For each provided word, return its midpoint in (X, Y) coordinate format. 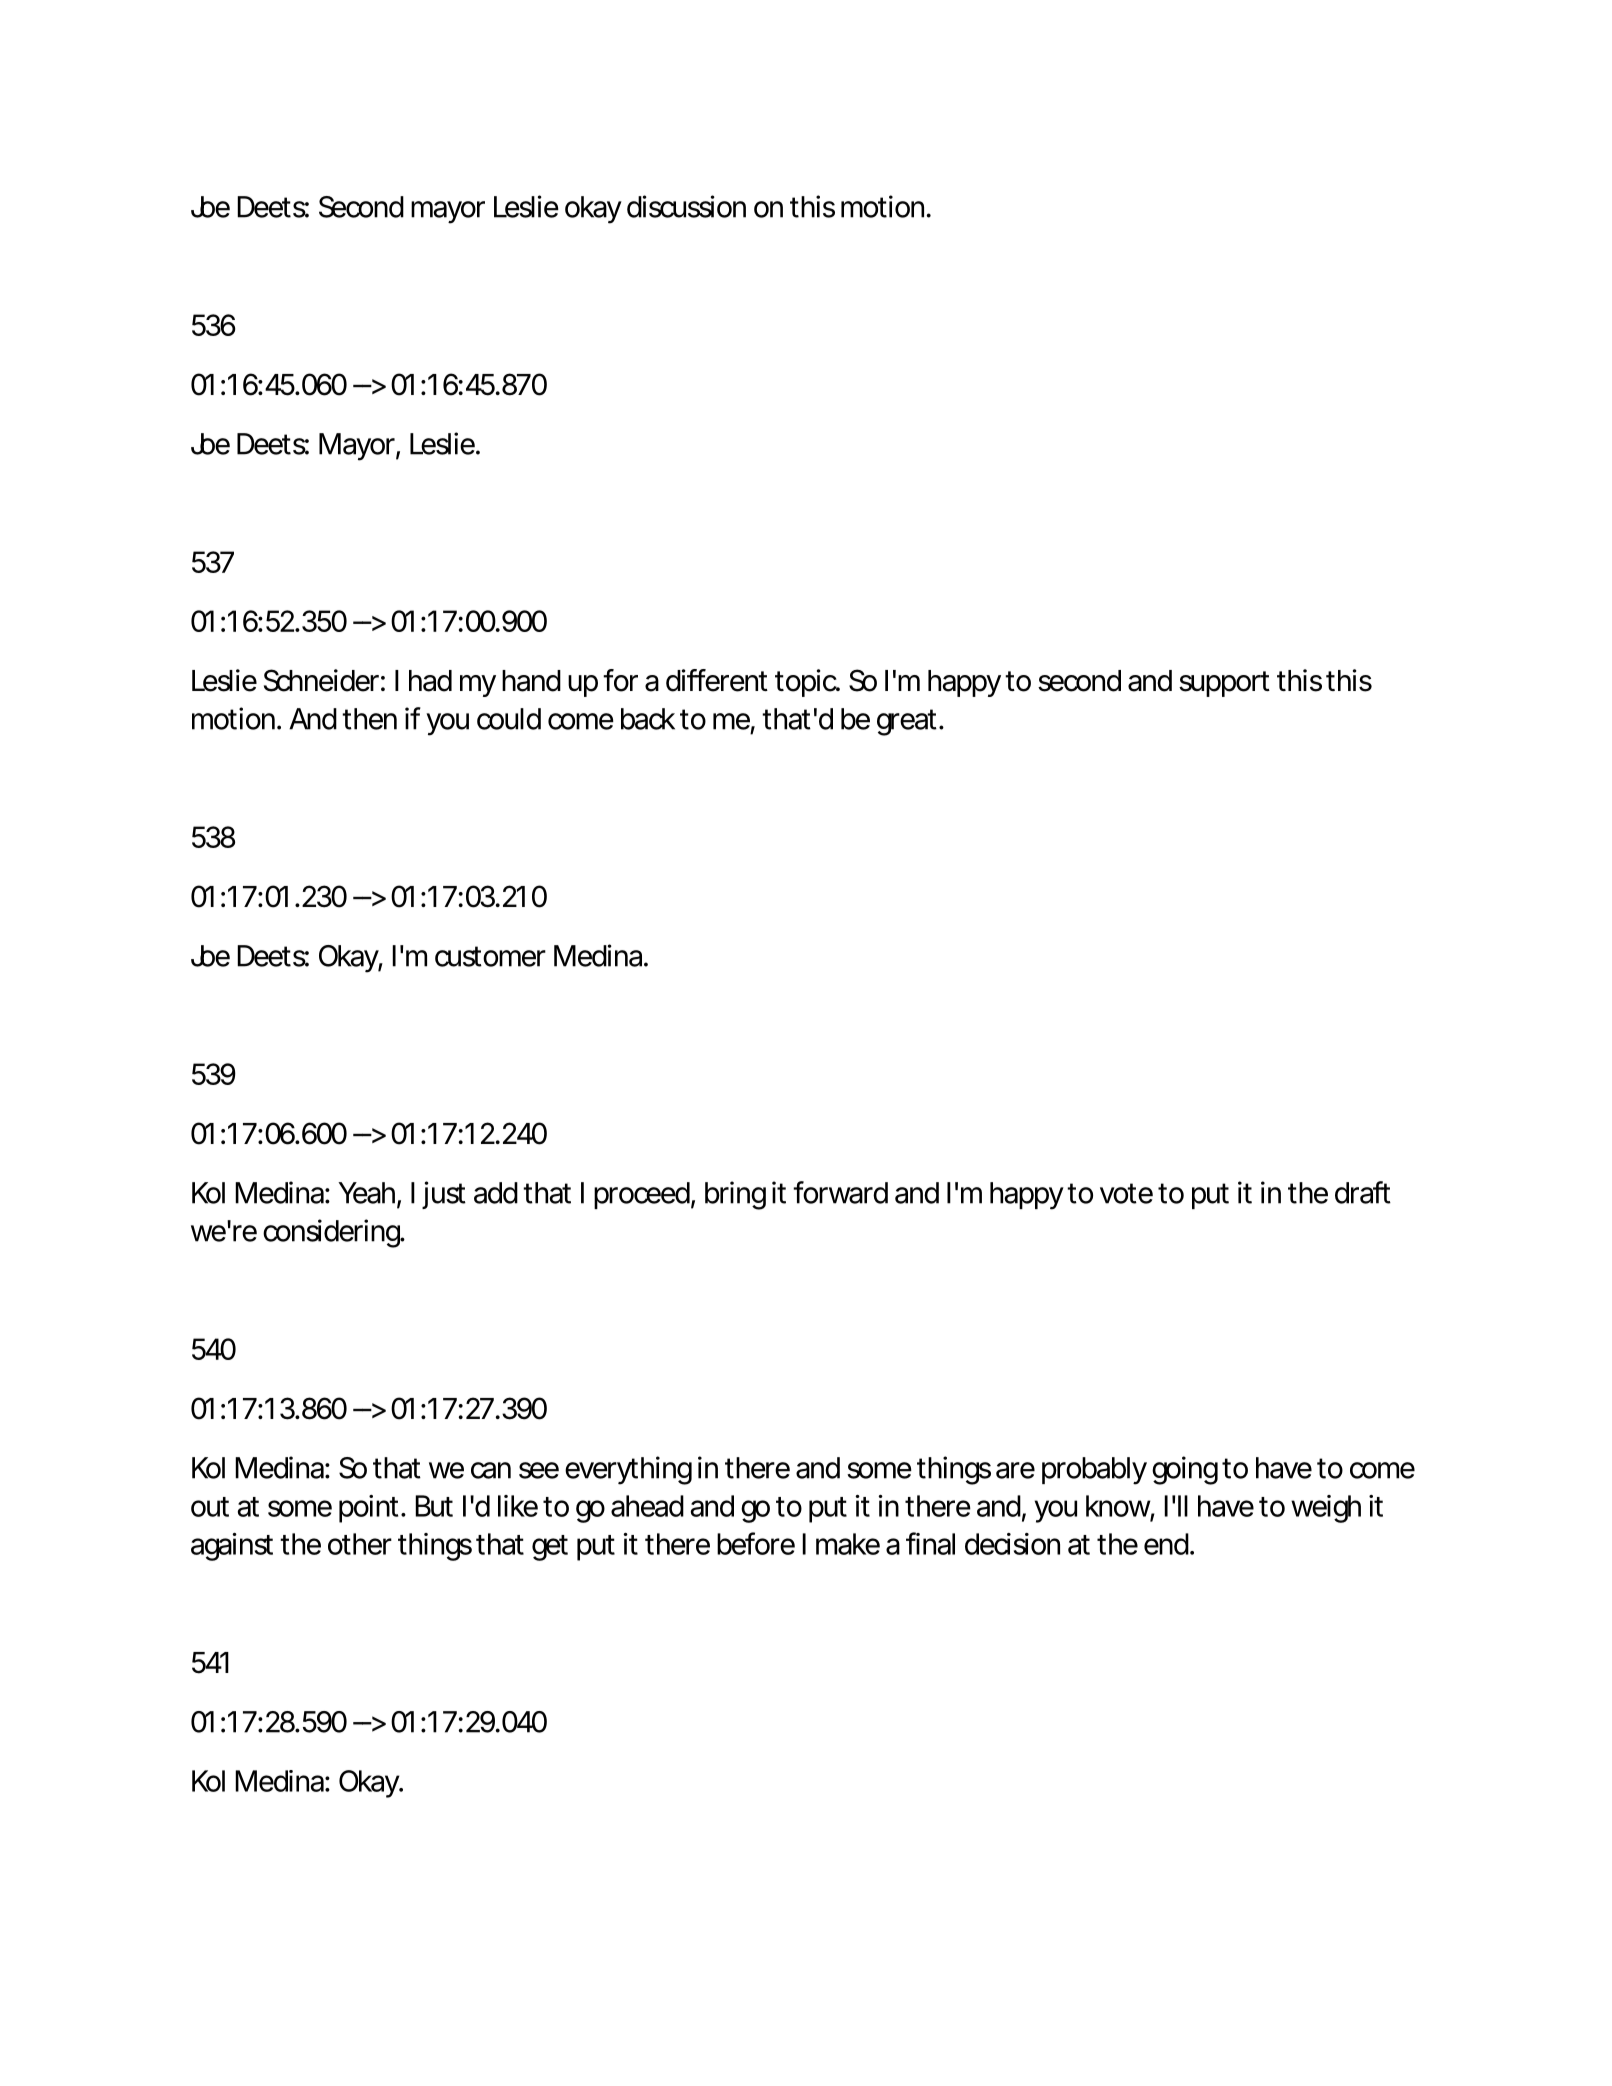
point (368, 1509)
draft (1363, 1192)
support (1224, 684)
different (717, 680)
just (444, 1195)
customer (490, 956)
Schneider (321, 680)
